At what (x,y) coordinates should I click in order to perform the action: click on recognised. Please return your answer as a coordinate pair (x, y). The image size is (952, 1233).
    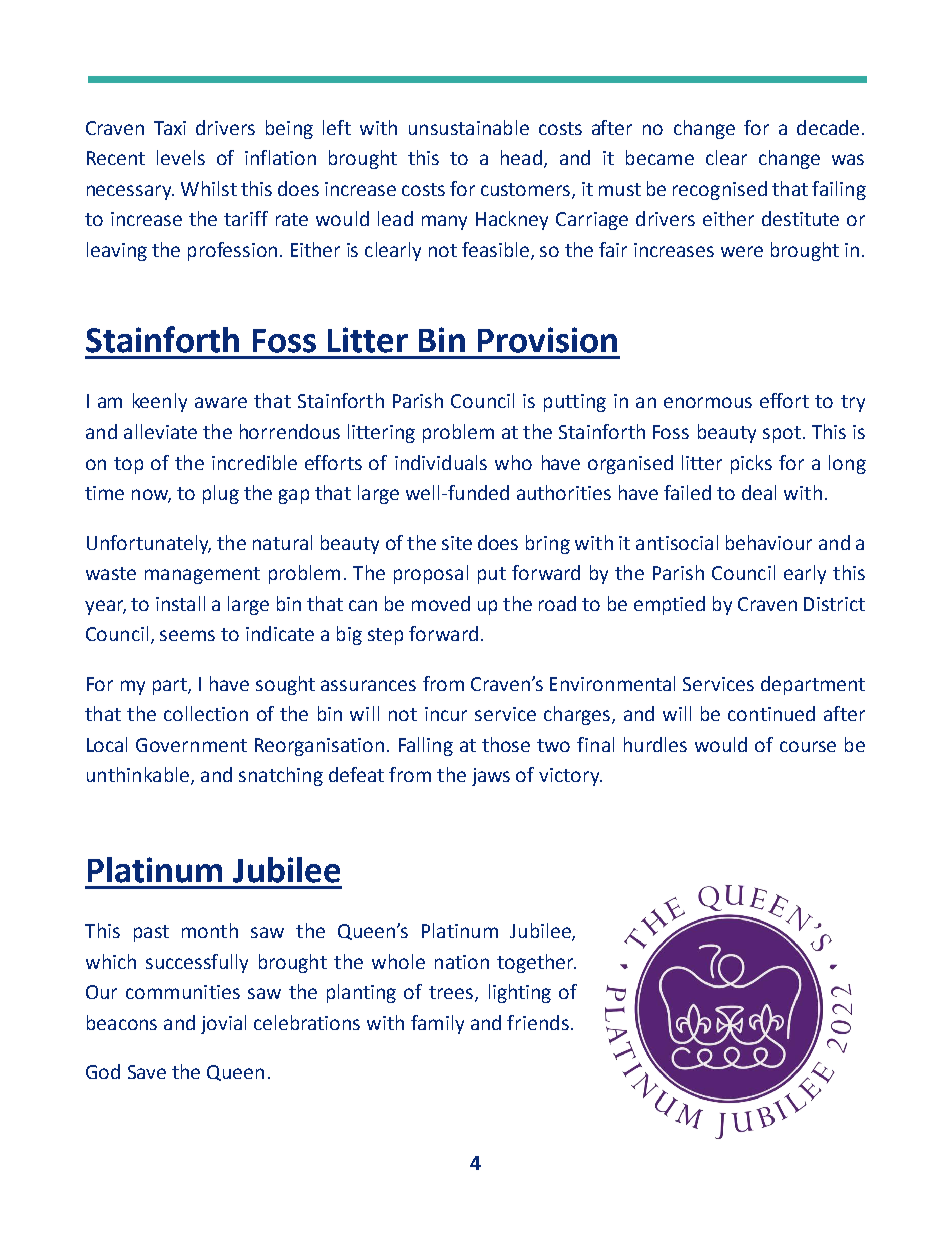
    Looking at the image, I should click on (720, 190).
